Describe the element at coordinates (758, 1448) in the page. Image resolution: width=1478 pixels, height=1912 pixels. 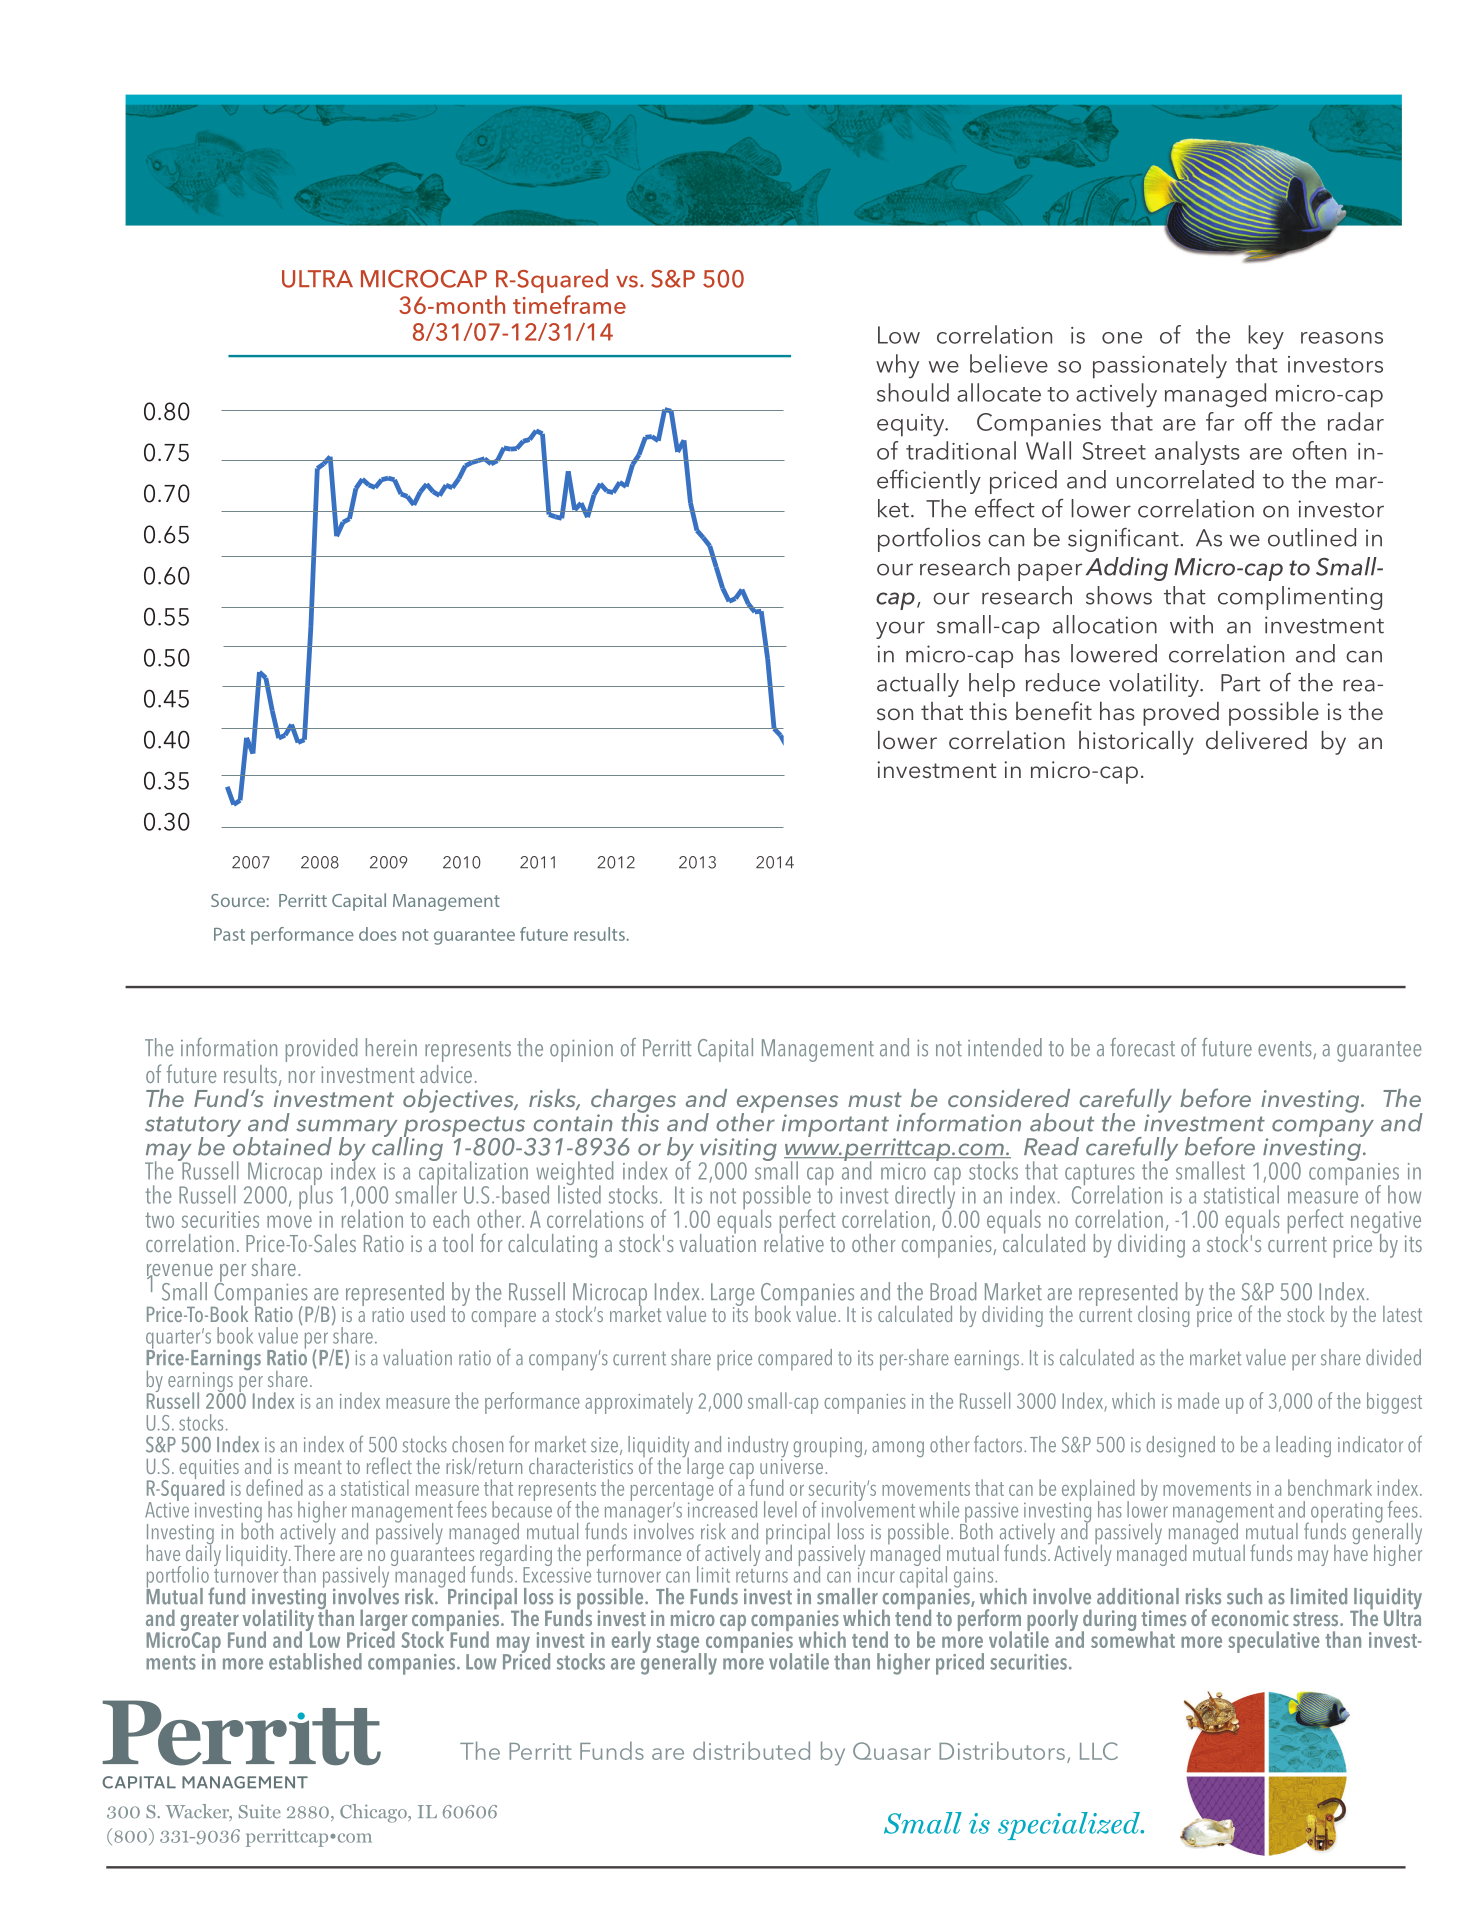
I see `industry` at that location.
